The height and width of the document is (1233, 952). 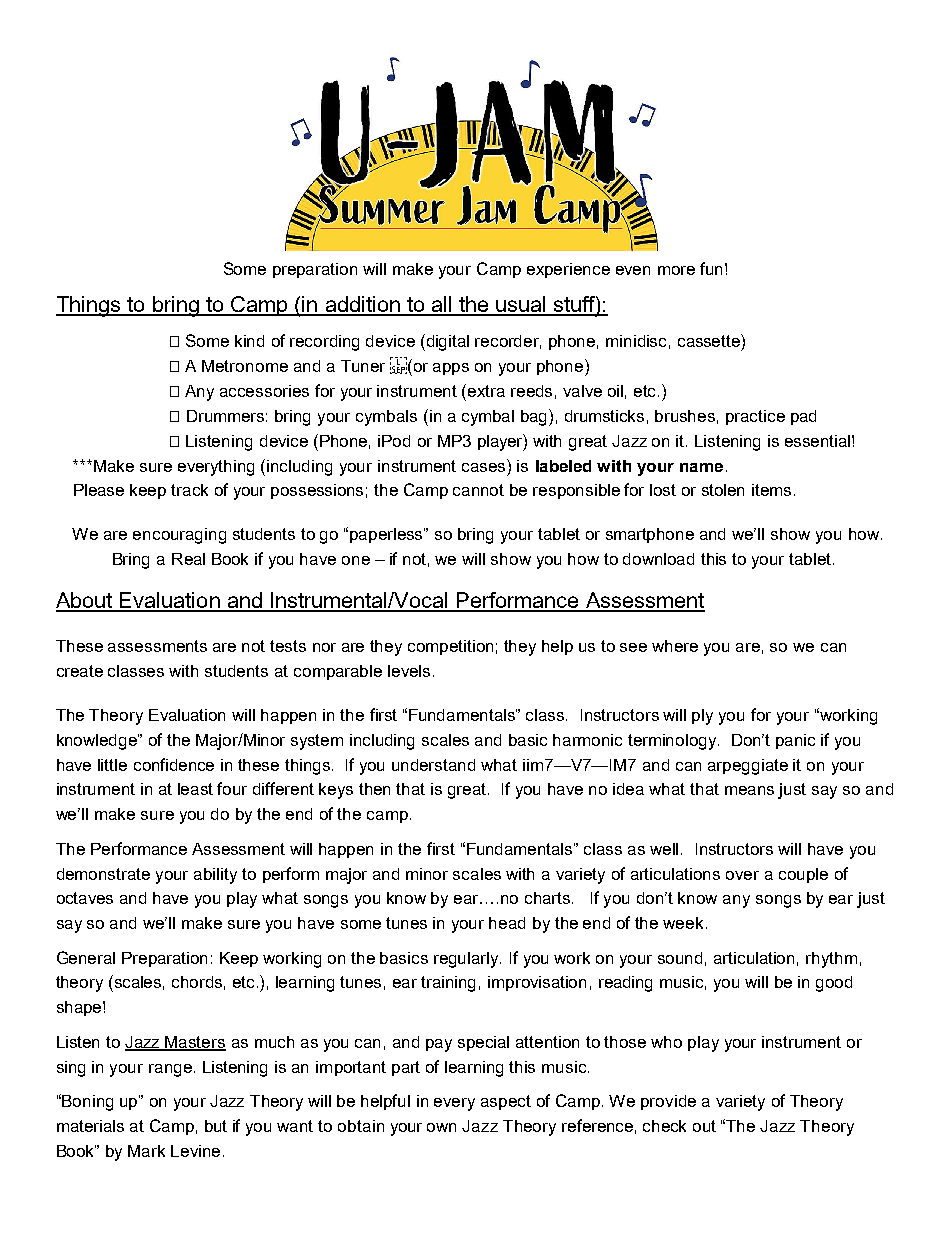 I want to click on digital, so click(x=446, y=342).
